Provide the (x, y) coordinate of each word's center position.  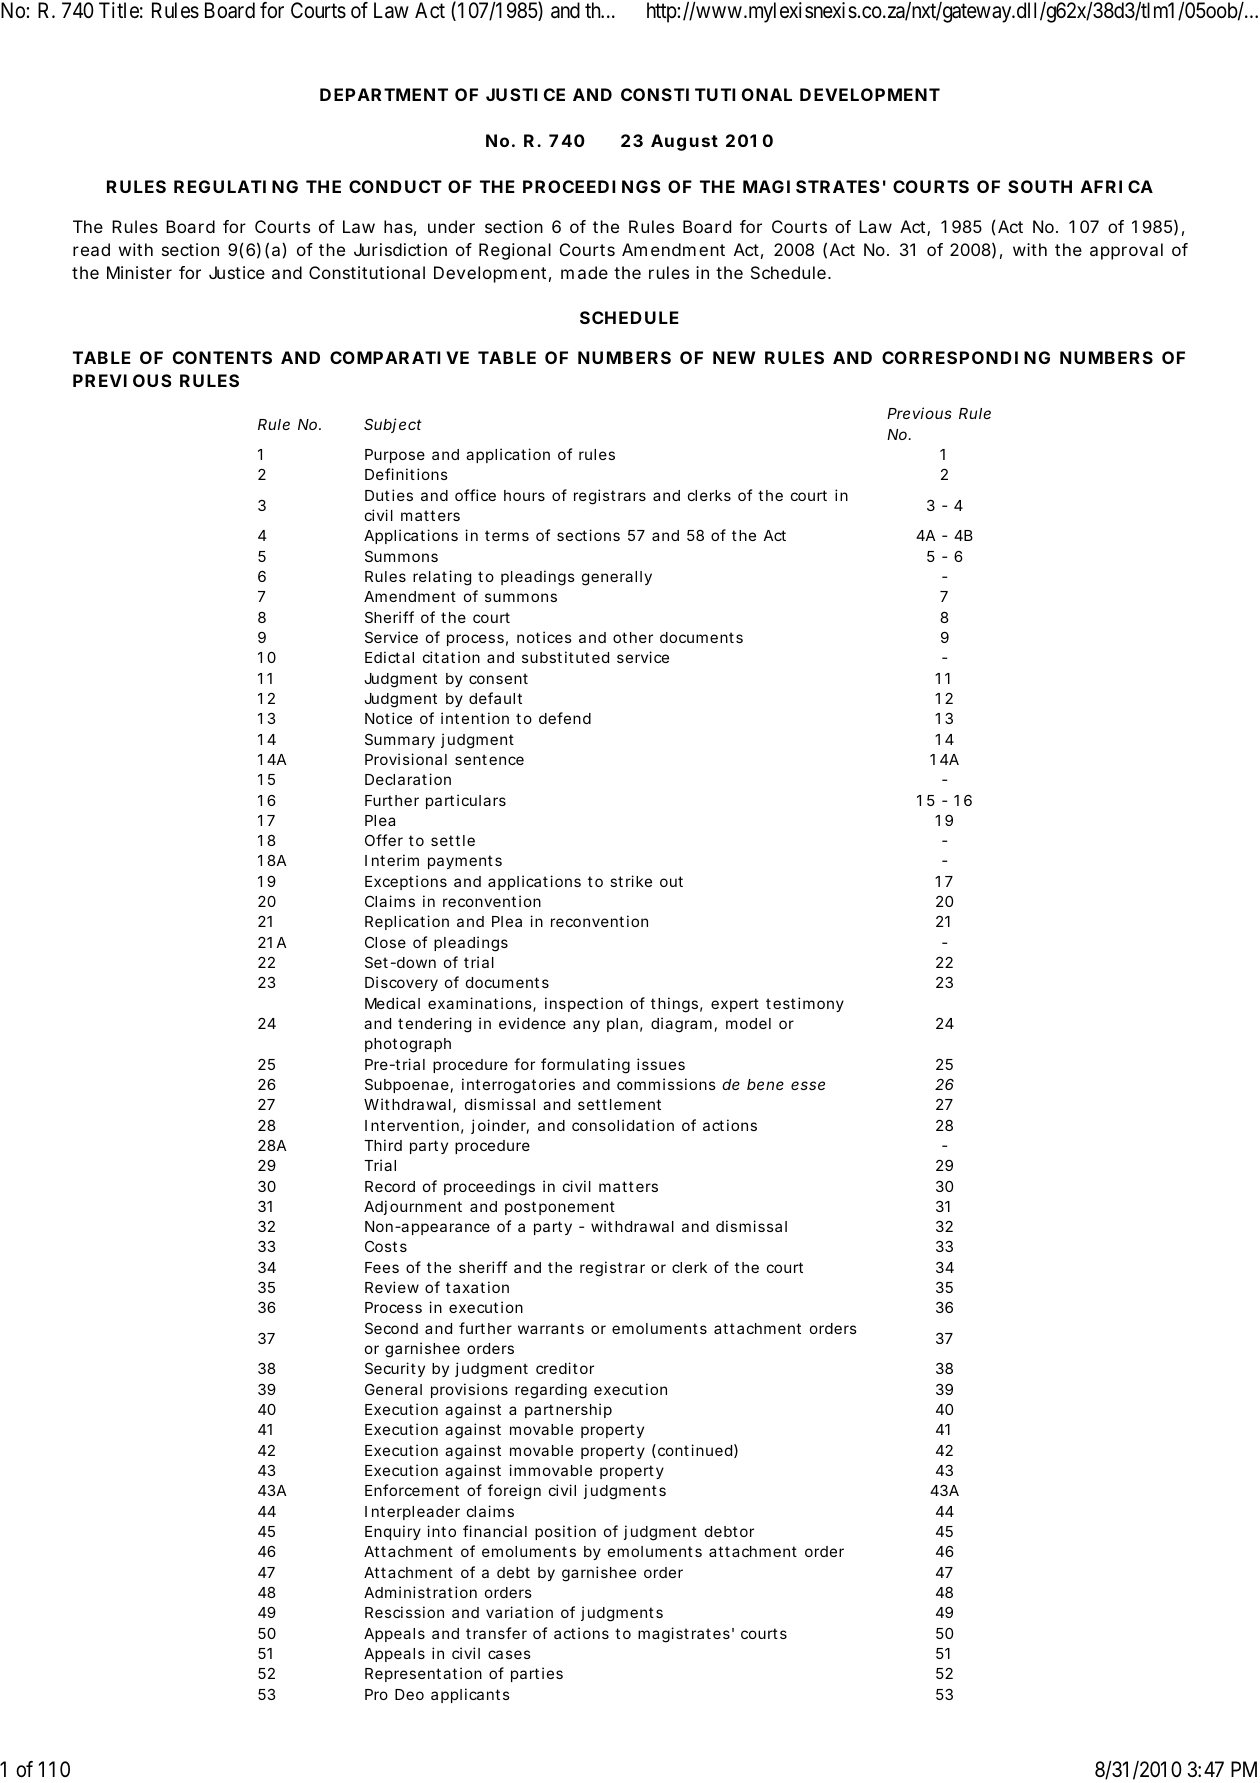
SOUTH (1040, 186)
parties (537, 1674)
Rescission (404, 1612)
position (565, 1532)
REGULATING (236, 186)
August (684, 142)
